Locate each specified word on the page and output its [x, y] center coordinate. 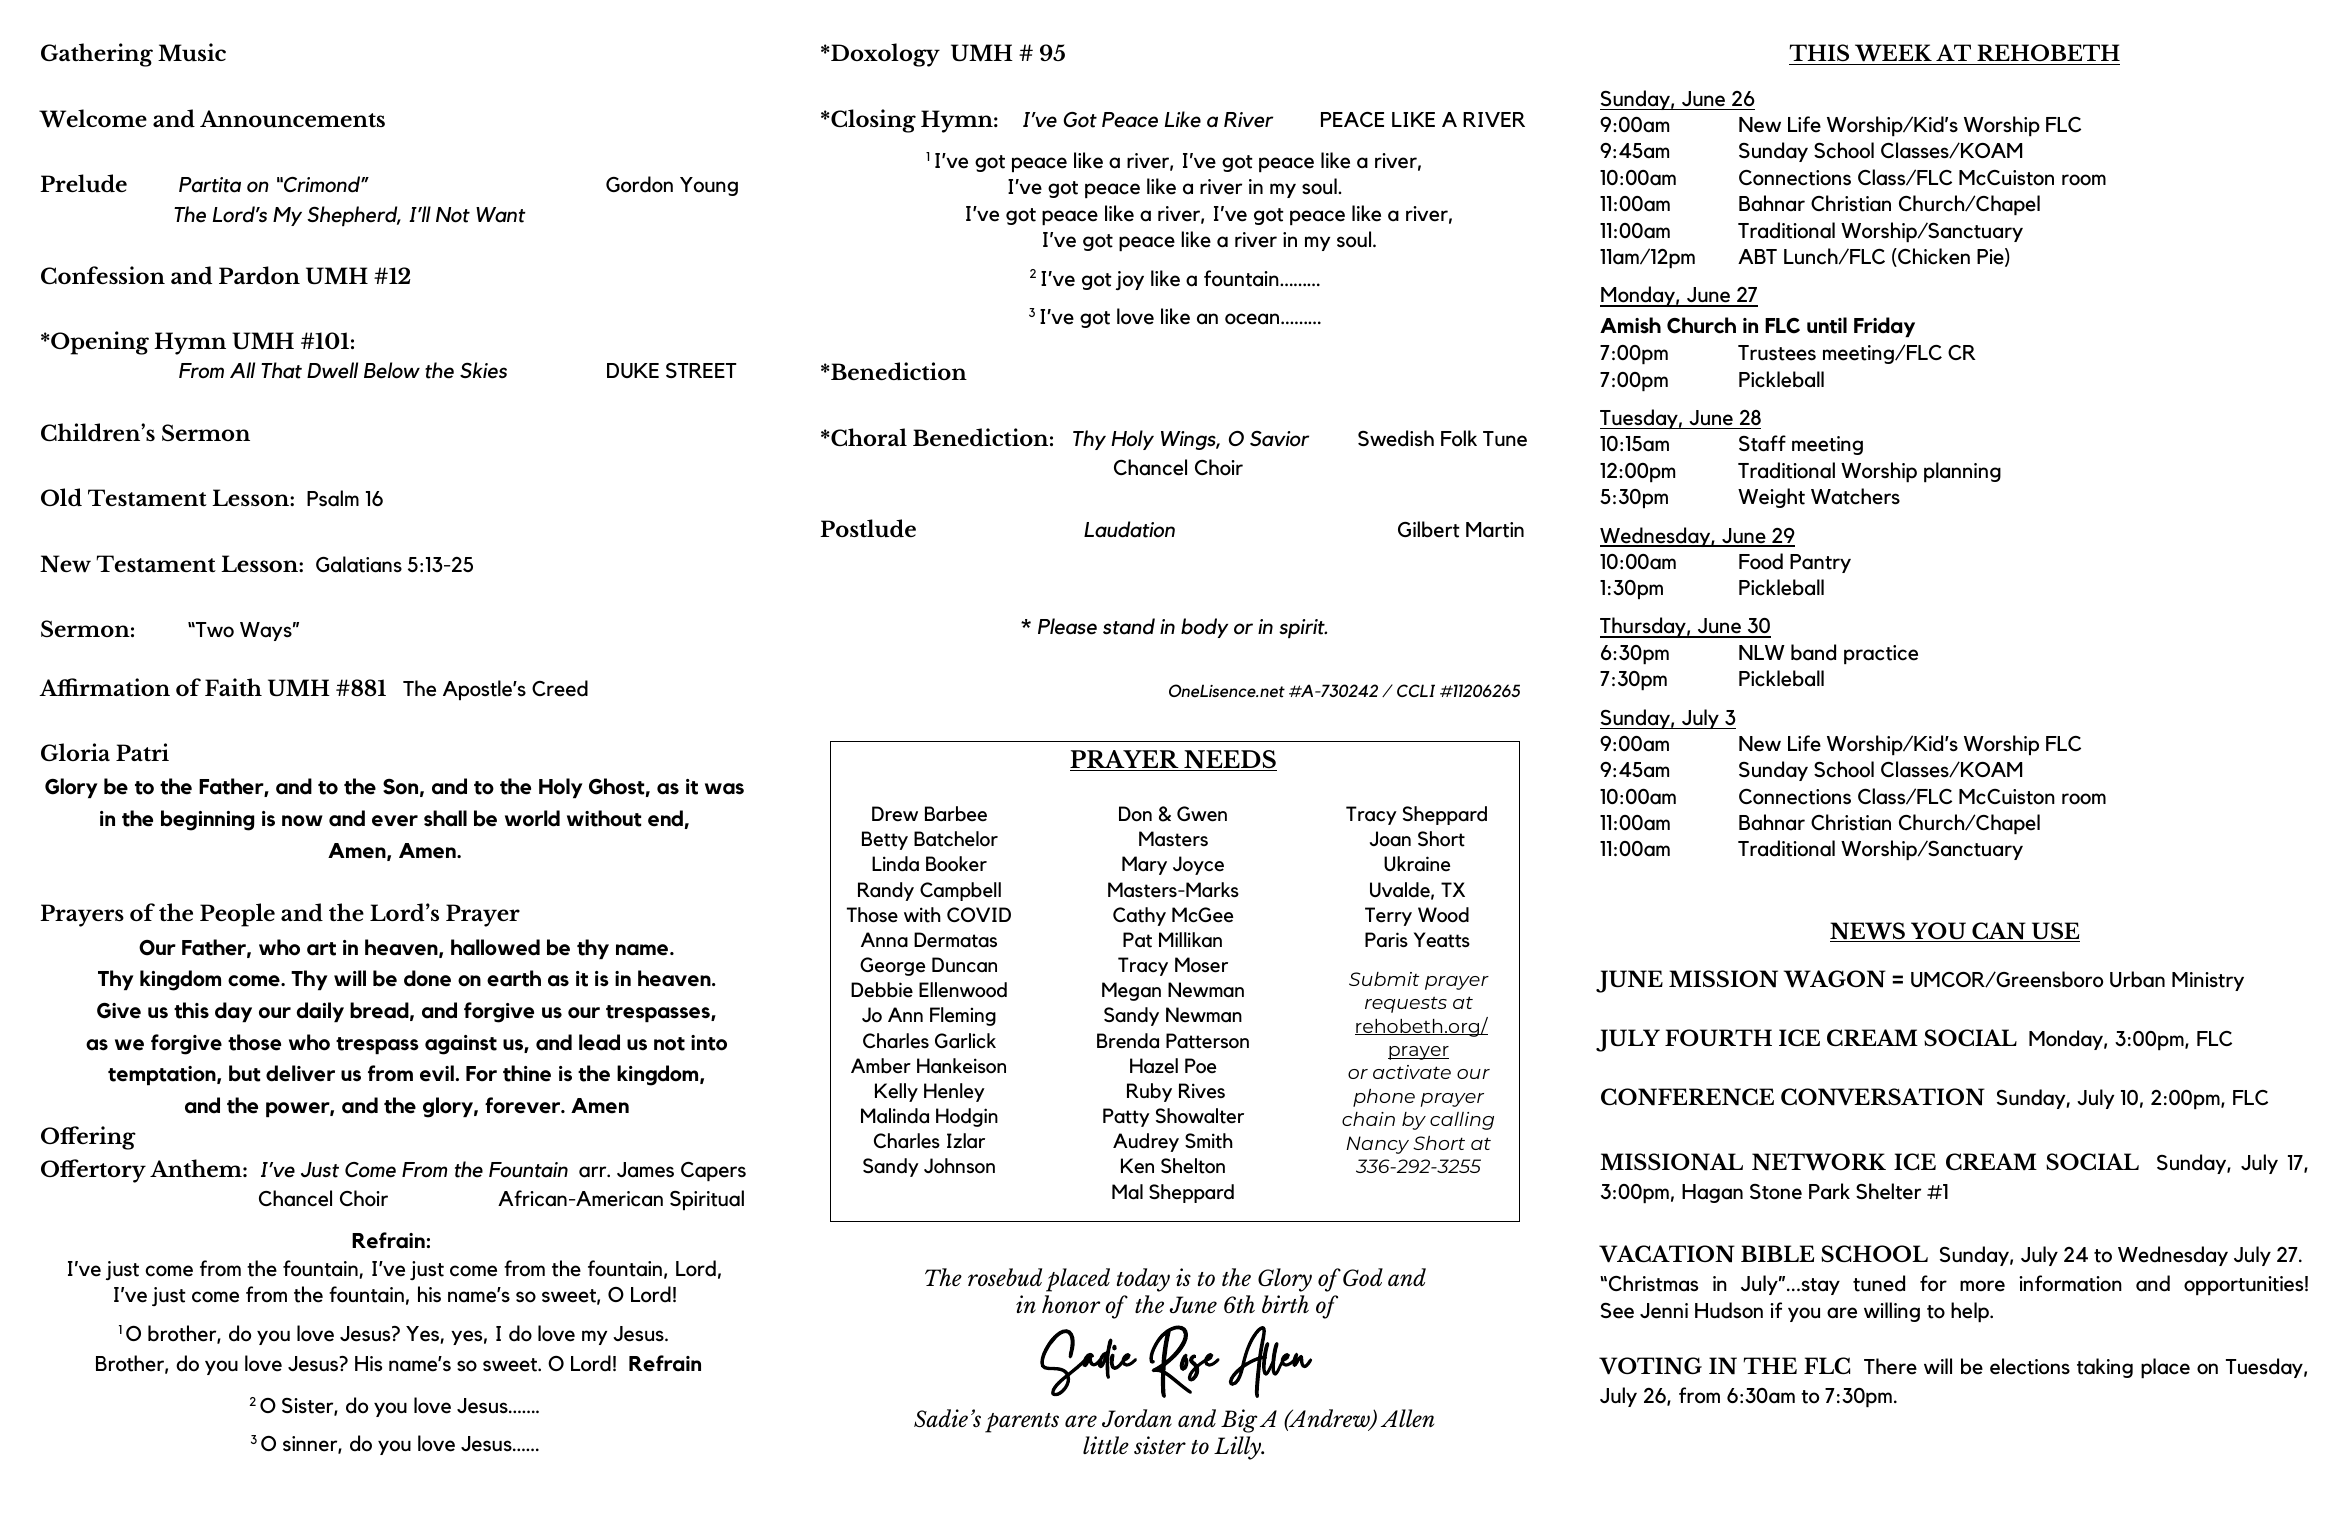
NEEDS [1229, 760]
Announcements [292, 119]
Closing [872, 121]
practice [1881, 654]
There [1890, 1366]
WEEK [1893, 54]
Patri [142, 752]
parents [1022, 1423]
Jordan [1137, 1418]
